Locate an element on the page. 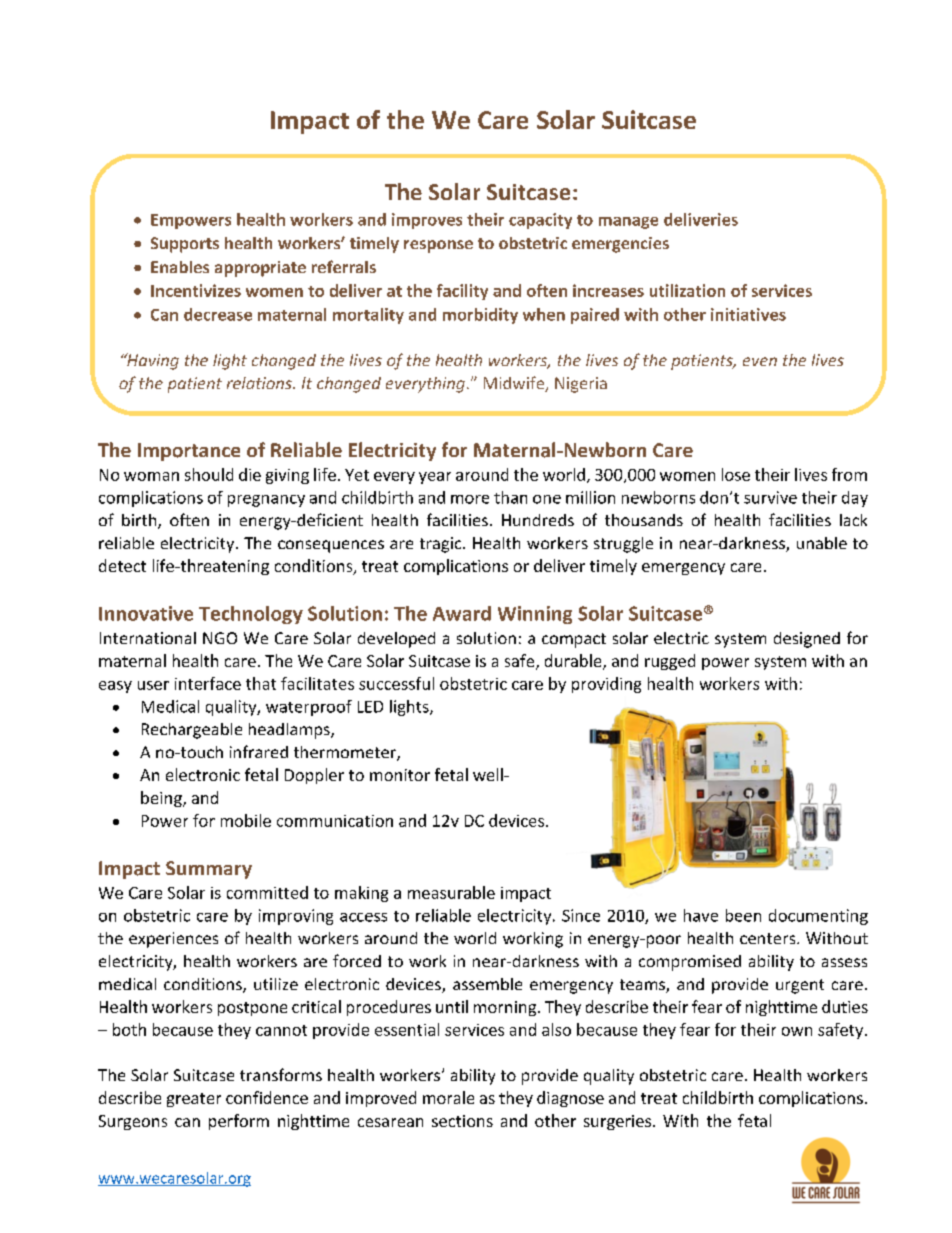  Summary is located at coordinates (209, 870).
